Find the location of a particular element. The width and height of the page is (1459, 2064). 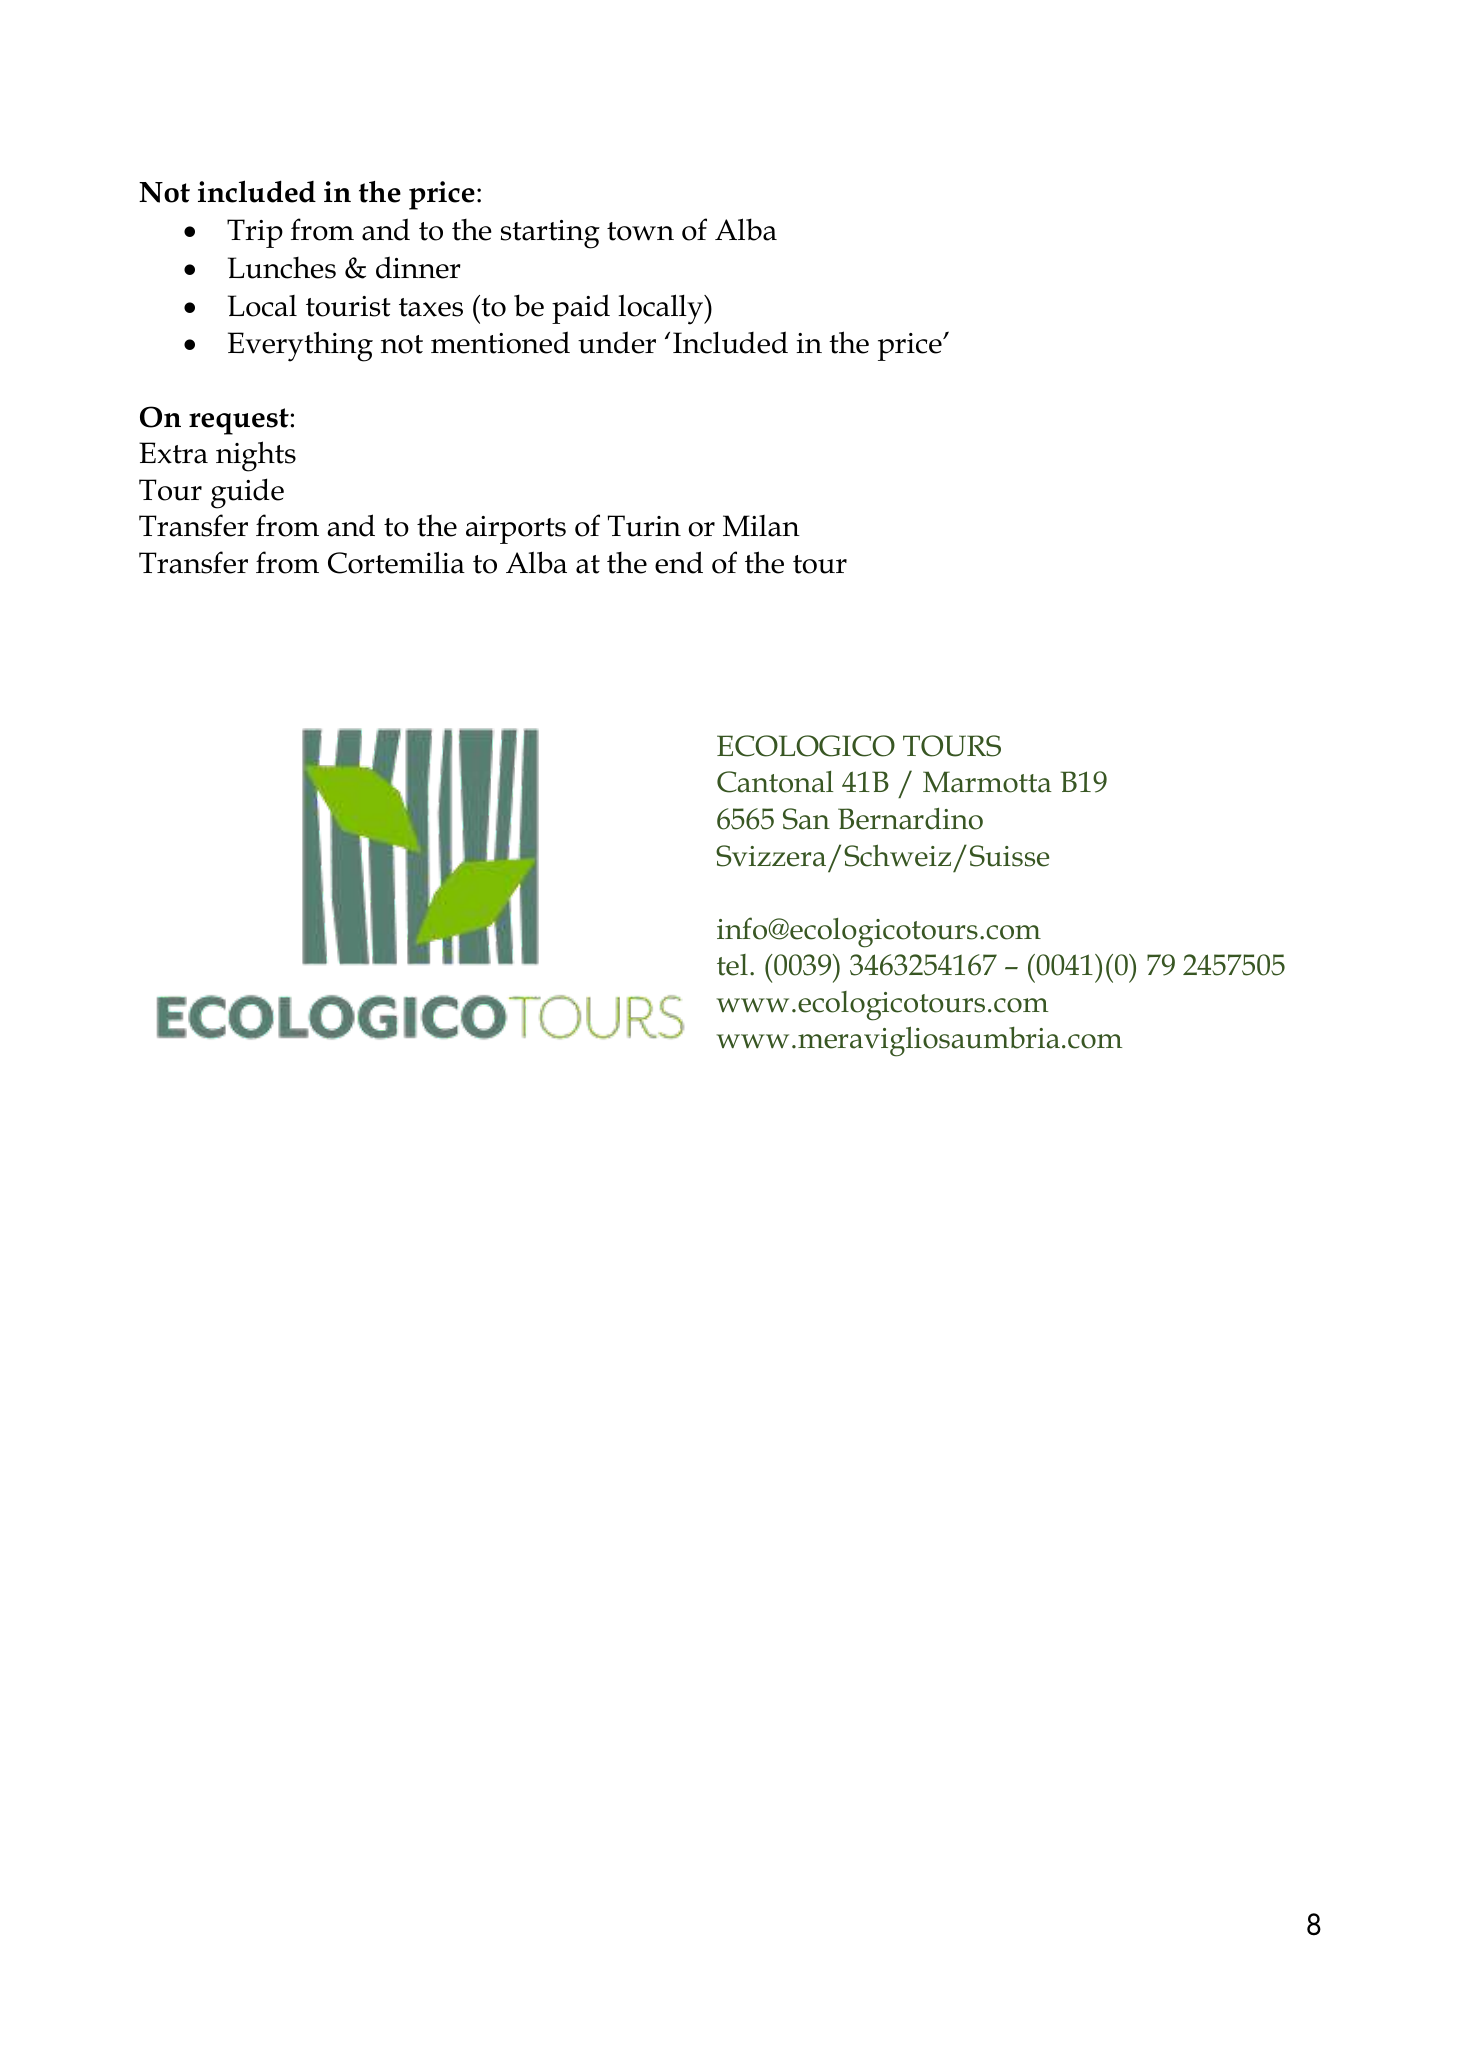

town is located at coordinates (640, 231).
